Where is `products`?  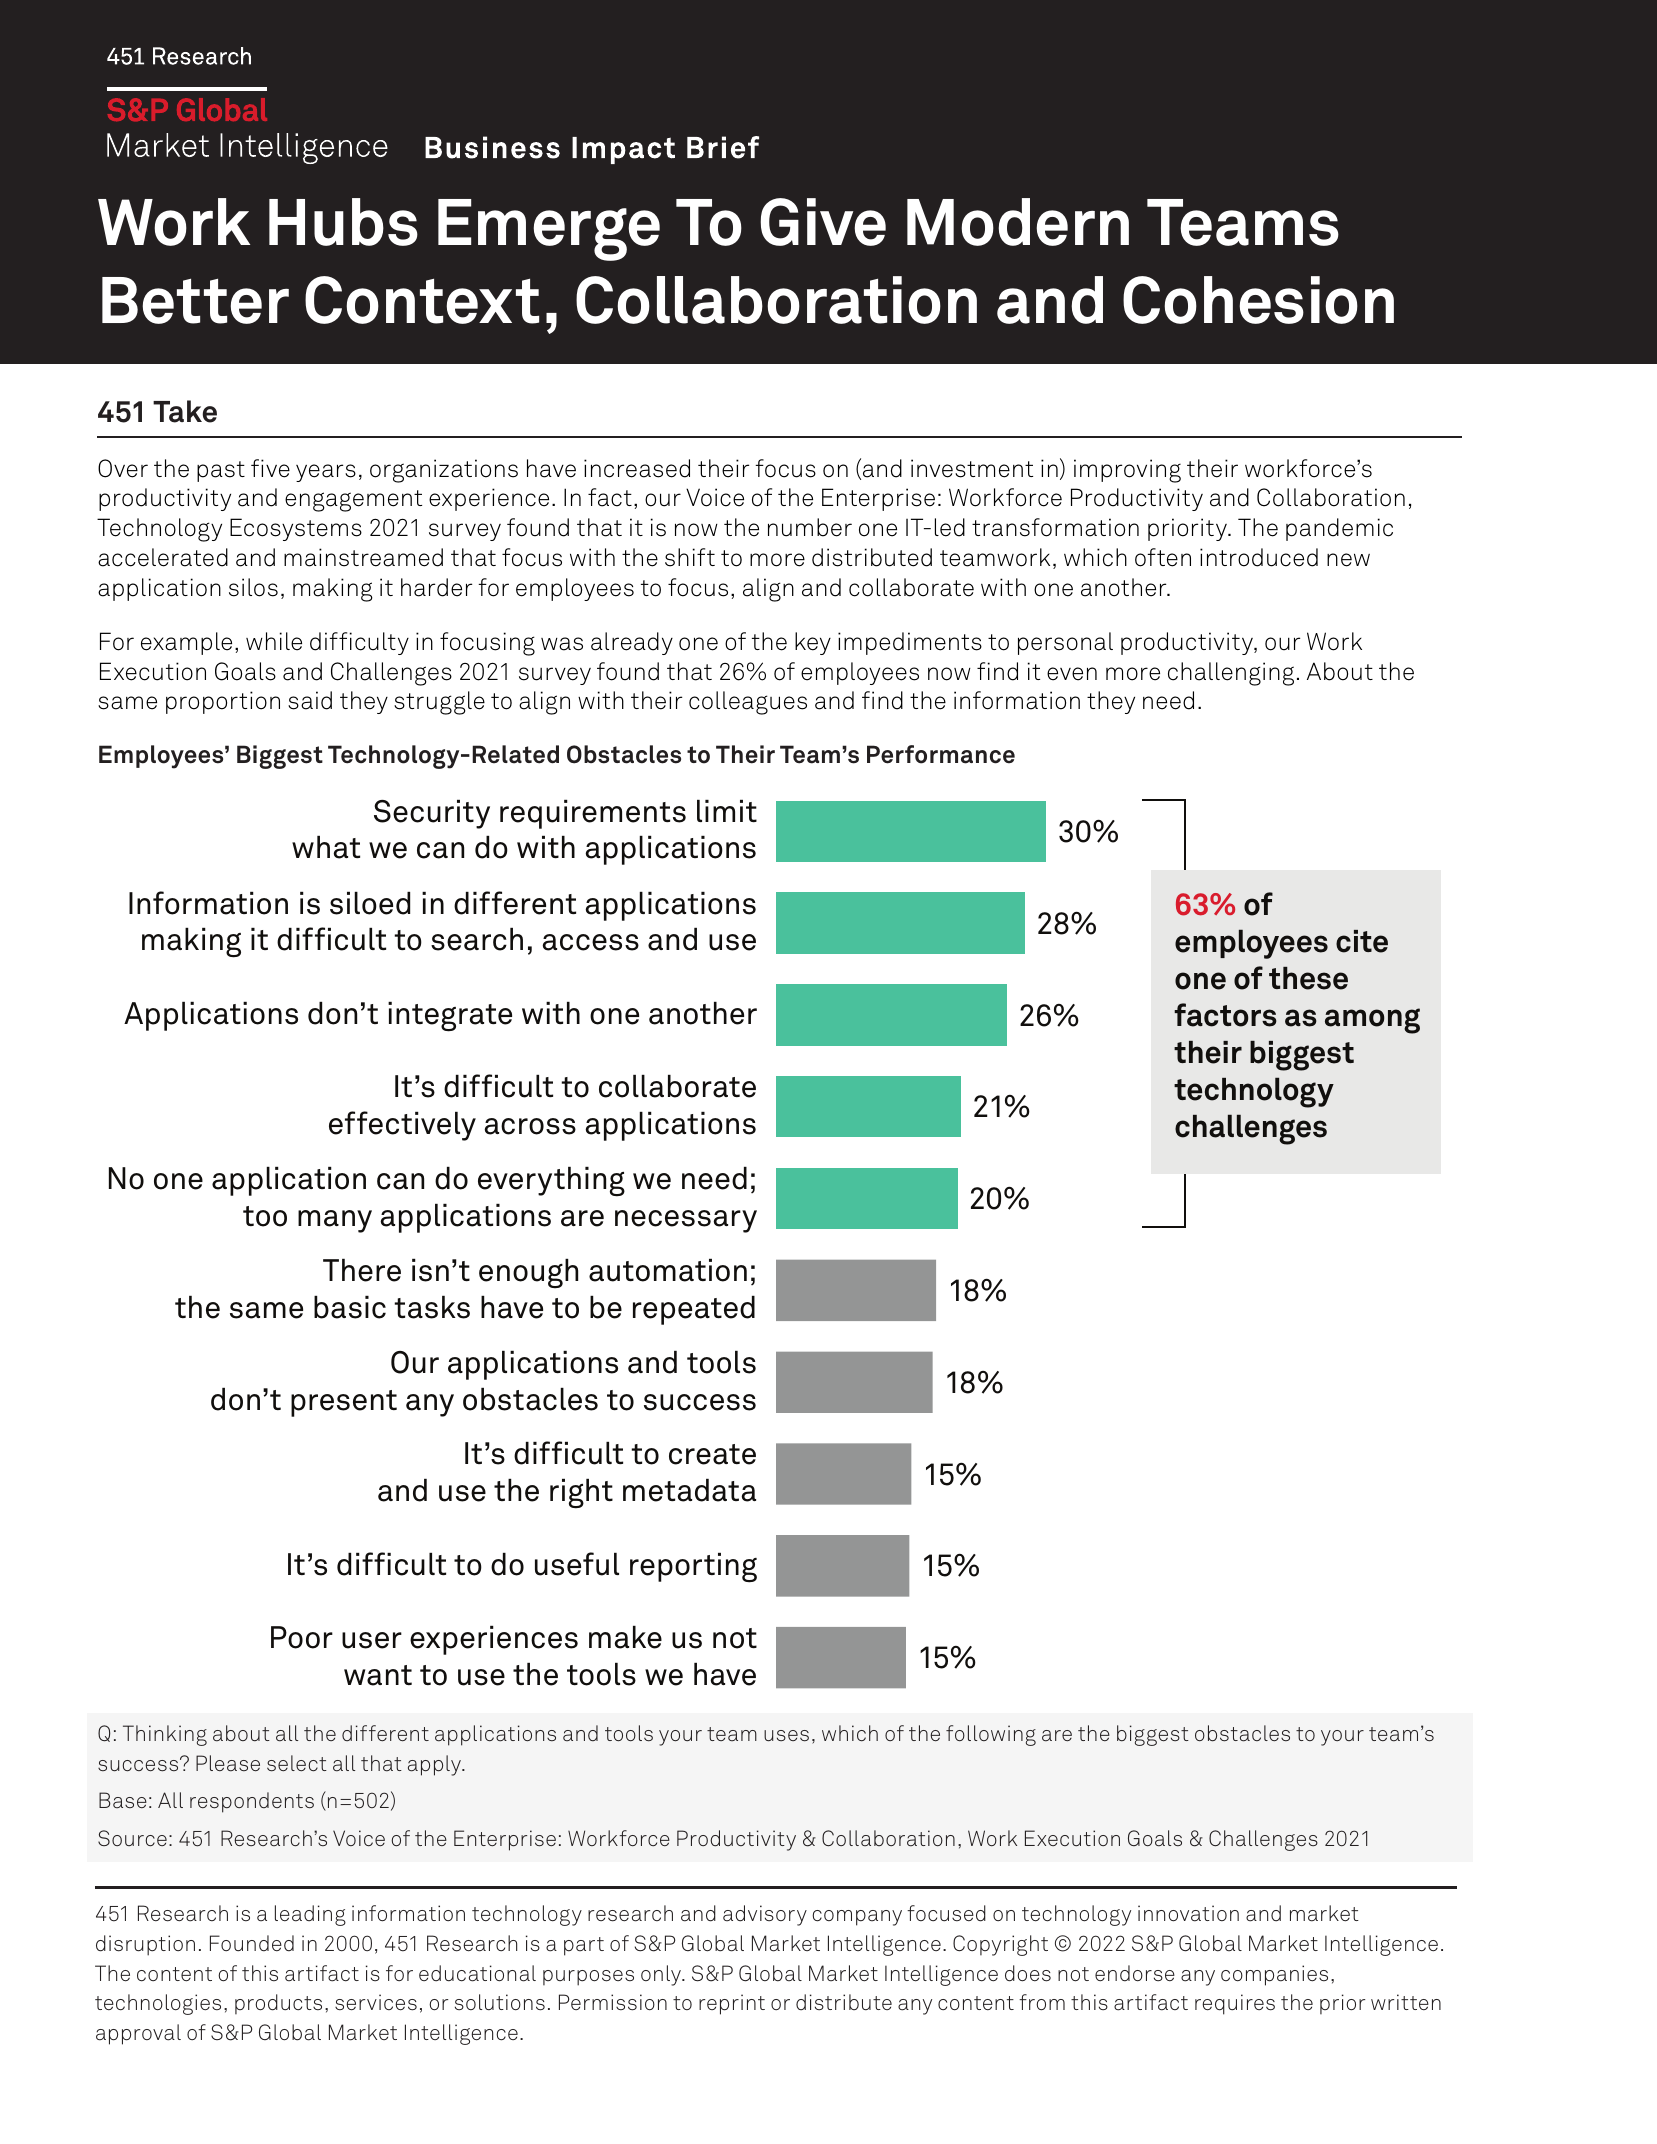 products is located at coordinates (278, 2004).
